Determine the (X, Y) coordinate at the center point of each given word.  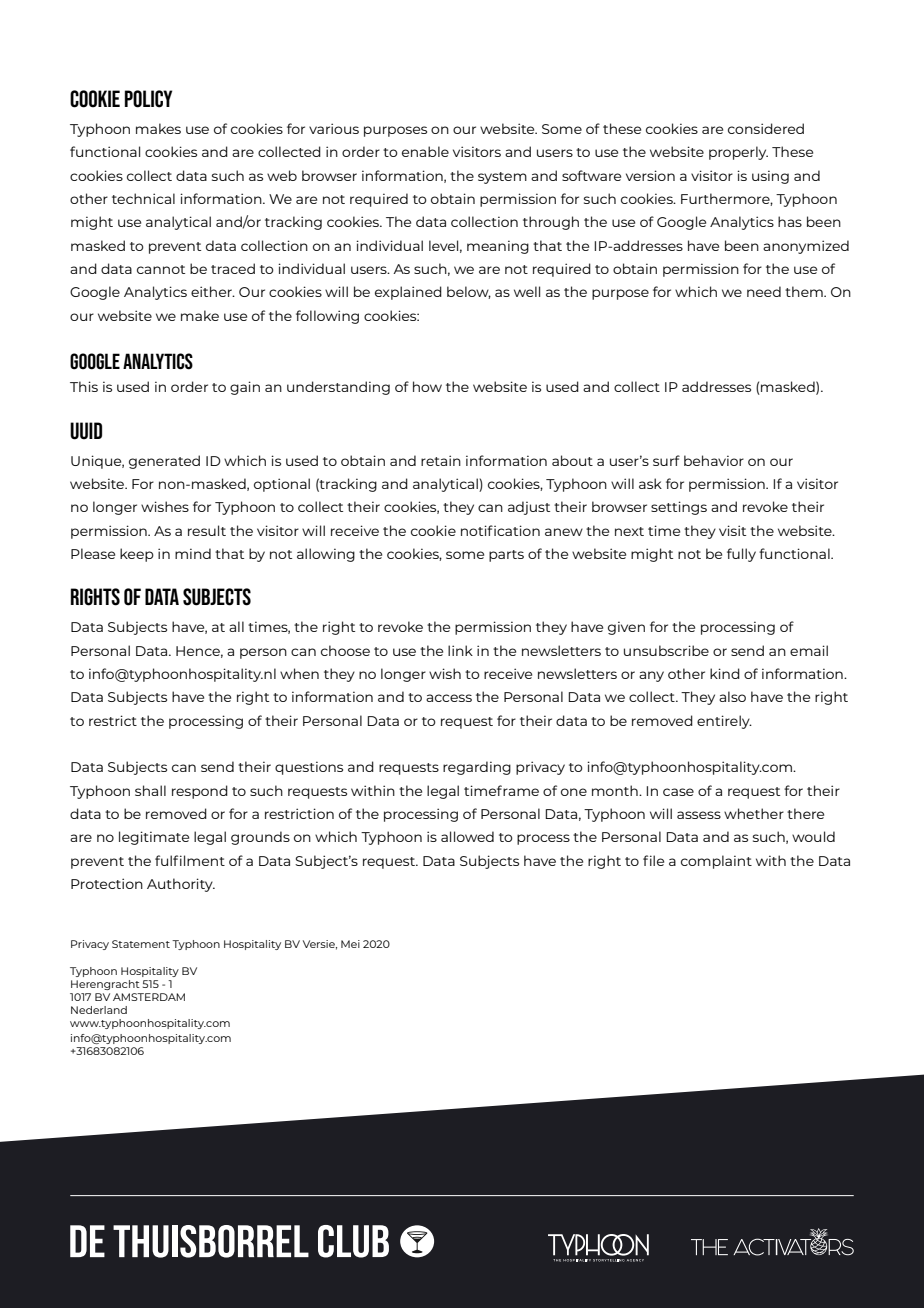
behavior (714, 460)
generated (164, 462)
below (469, 292)
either (212, 291)
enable (425, 151)
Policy (148, 99)
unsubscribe (666, 650)
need (764, 291)
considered (766, 128)
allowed (467, 836)
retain (441, 460)
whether (754, 813)
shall (150, 790)
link (460, 650)
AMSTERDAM (149, 997)
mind (193, 553)
